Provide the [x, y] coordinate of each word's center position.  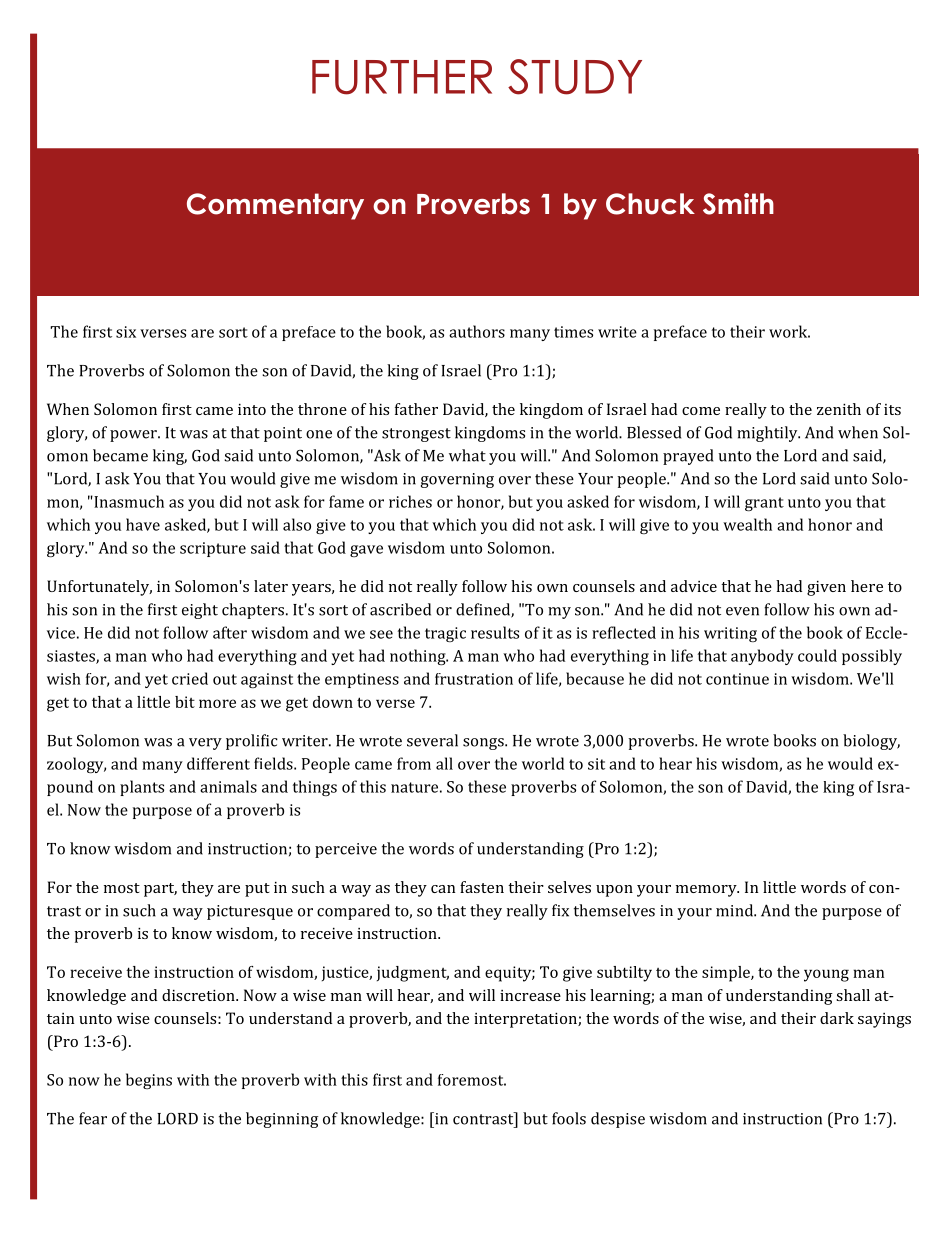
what [467, 455]
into [252, 409]
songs [484, 744]
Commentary [275, 206]
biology [871, 742]
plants [142, 788]
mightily [768, 434]
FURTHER [402, 77]
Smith [738, 204]
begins [149, 1081]
